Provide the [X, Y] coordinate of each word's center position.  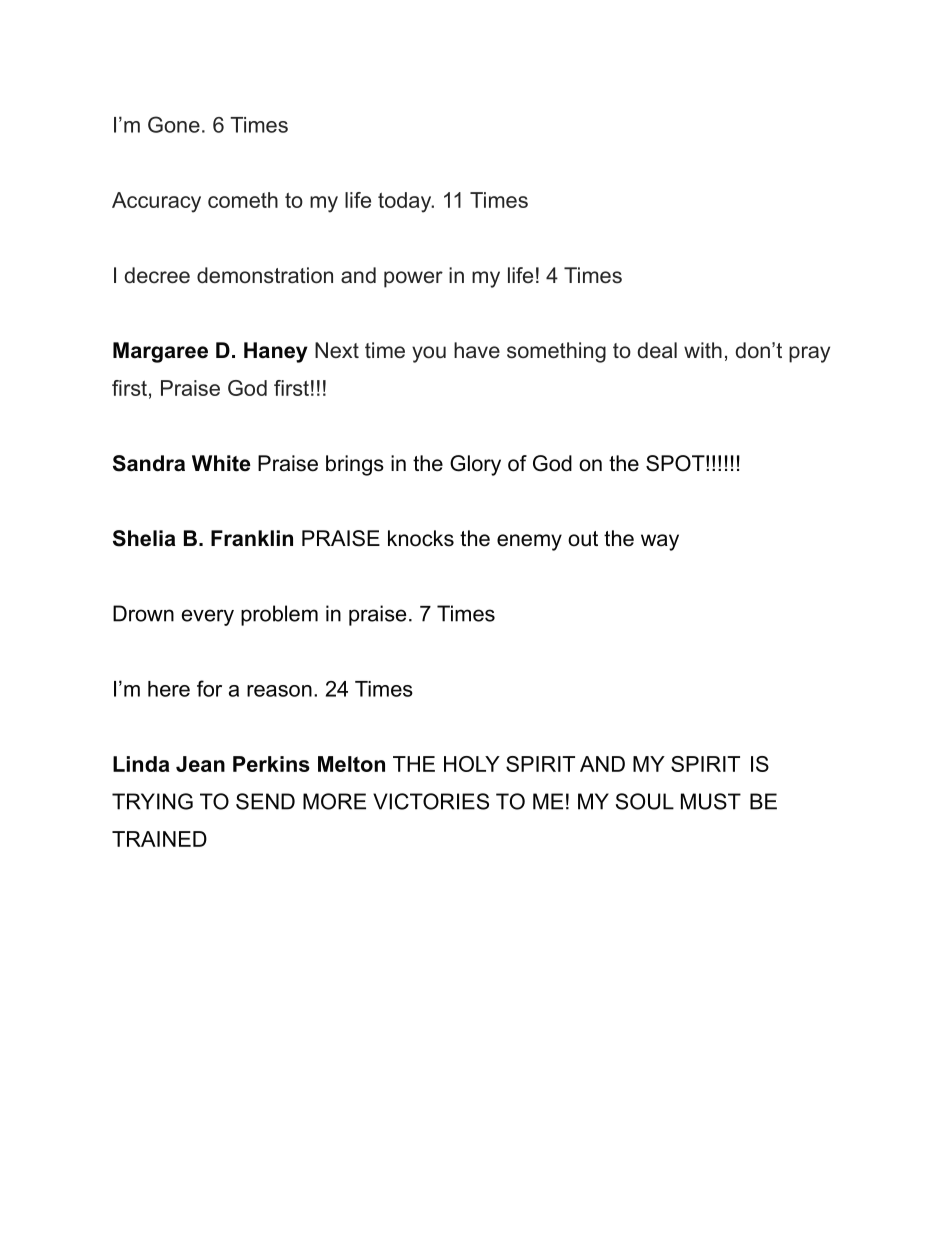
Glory [475, 465]
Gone [174, 124]
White [221, 463]
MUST [711, 801]
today [406, 202]
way [660, 542]
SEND [265, 801]
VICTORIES [431, 801]
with [703, 350]
